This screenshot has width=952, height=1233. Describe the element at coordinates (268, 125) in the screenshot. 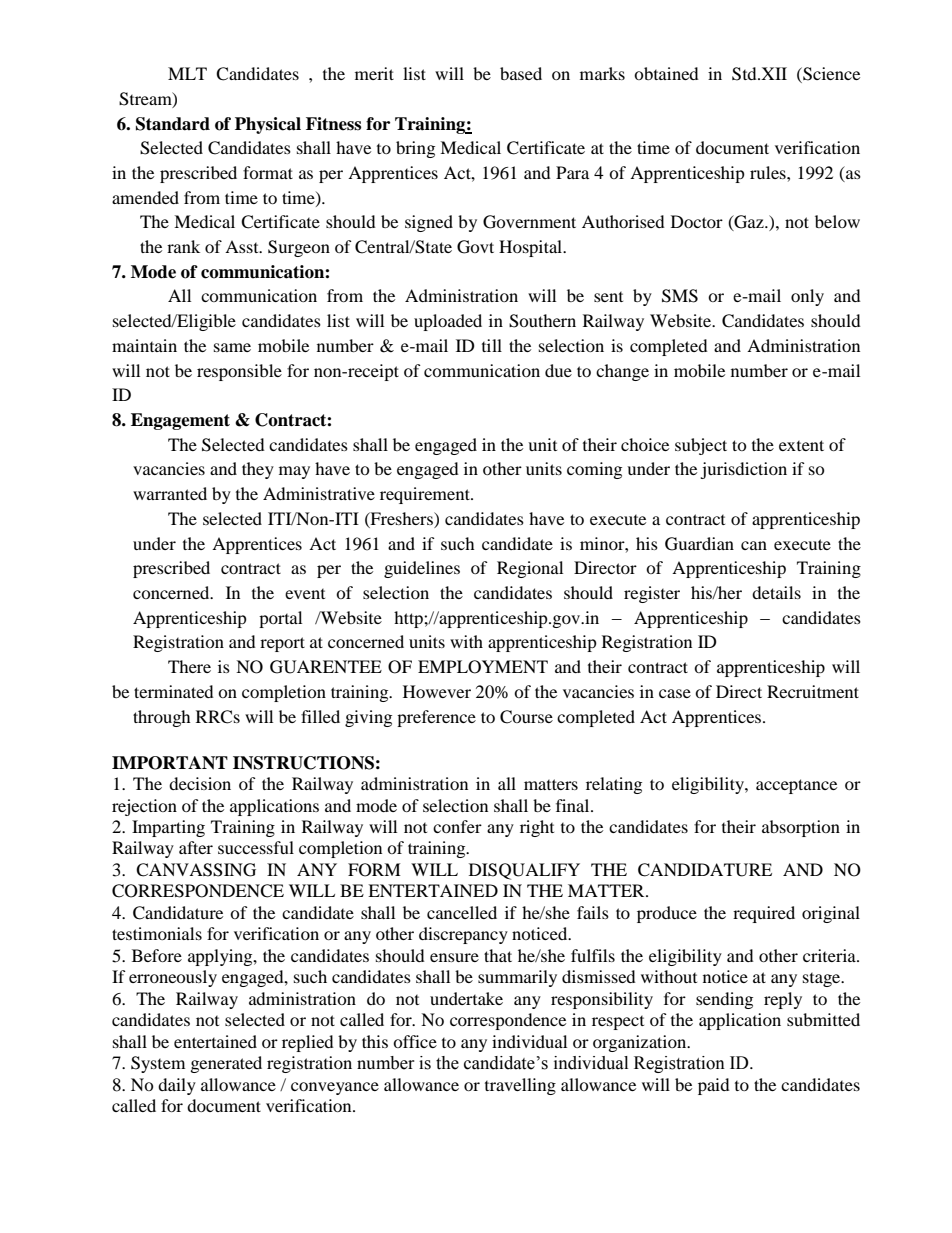

I see `Physical` at that location.
